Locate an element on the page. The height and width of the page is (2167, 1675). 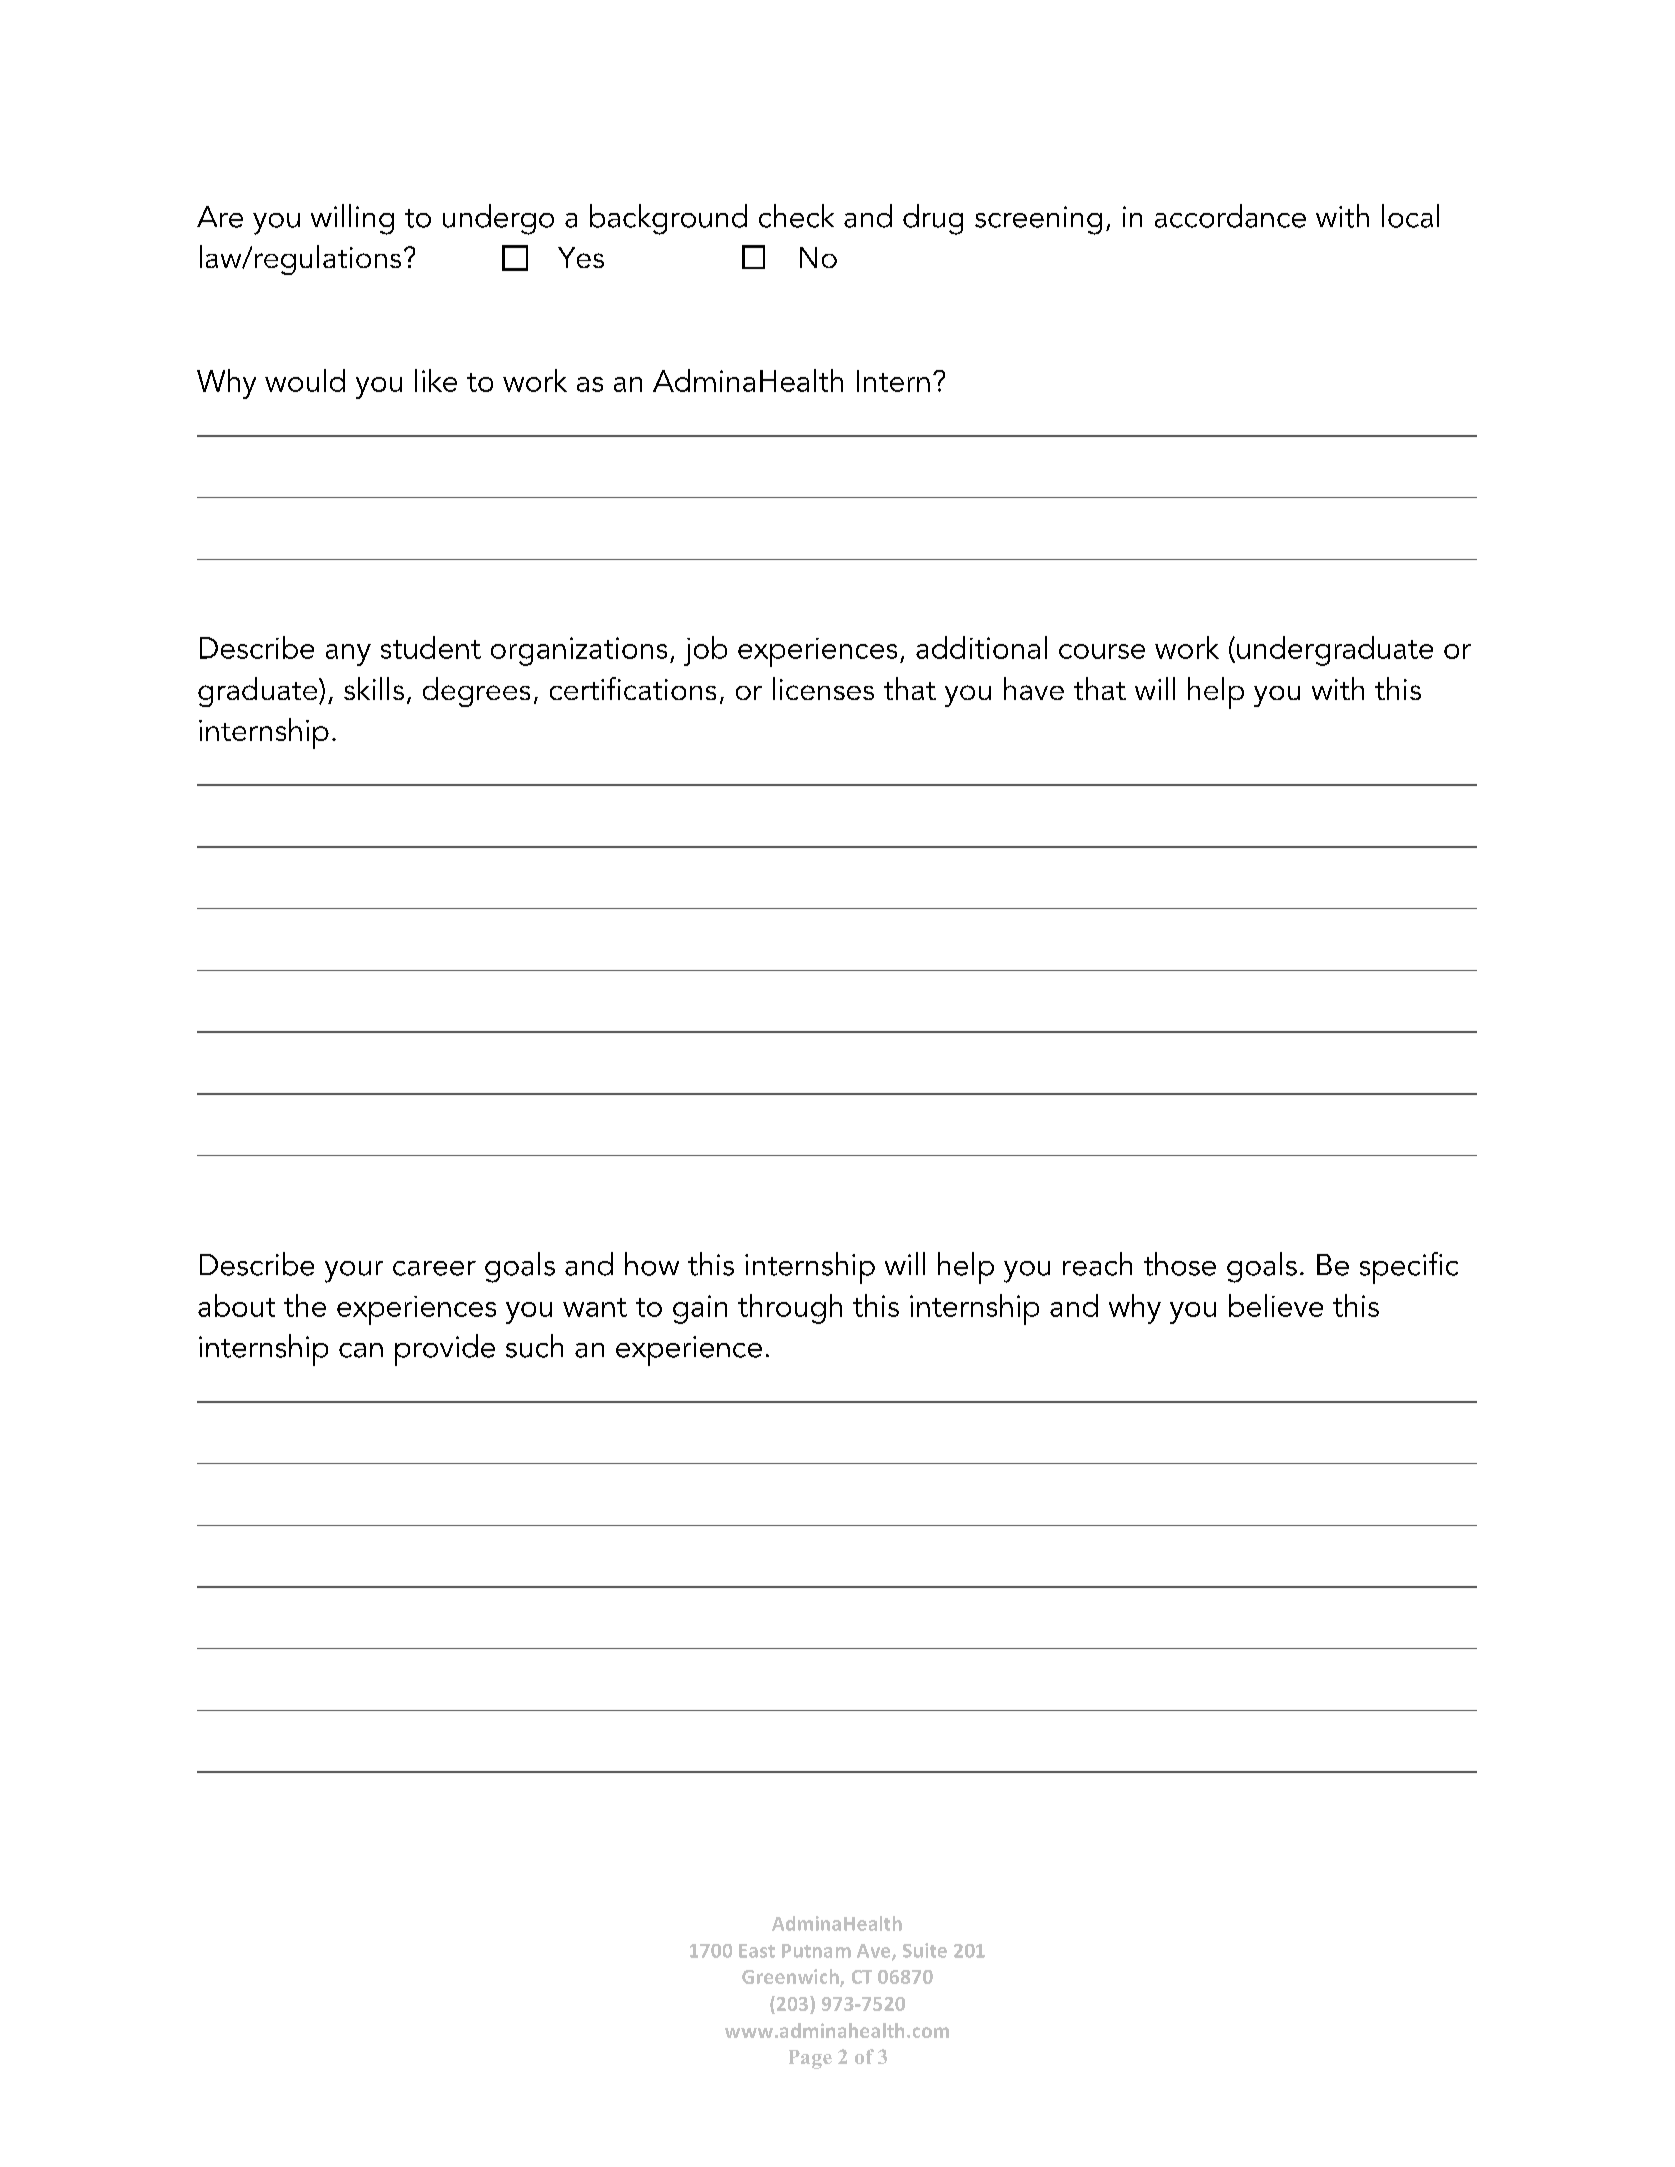
those is located at coordinates (1180, 1264).
